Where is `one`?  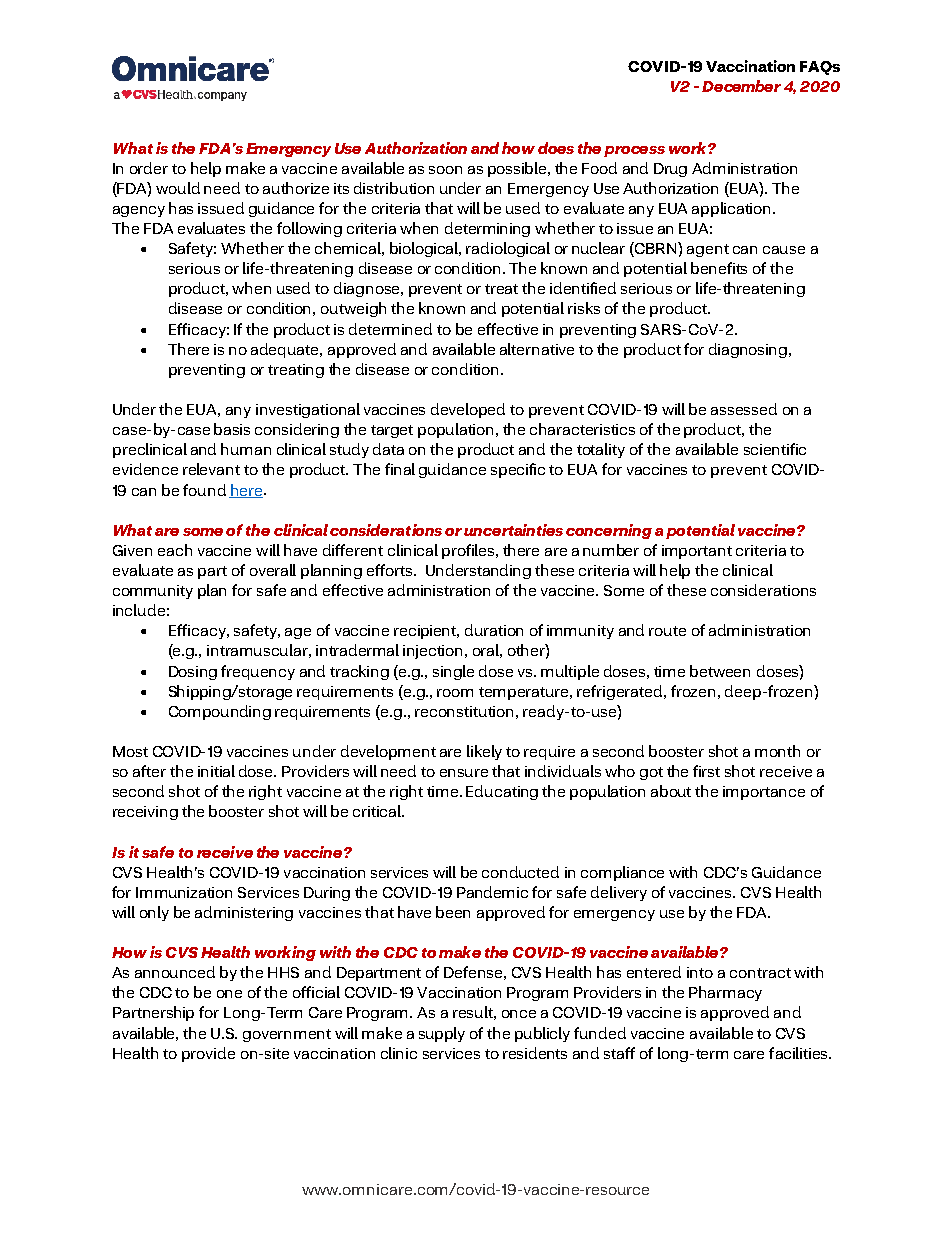
one is located at coordinates (229, 994).
